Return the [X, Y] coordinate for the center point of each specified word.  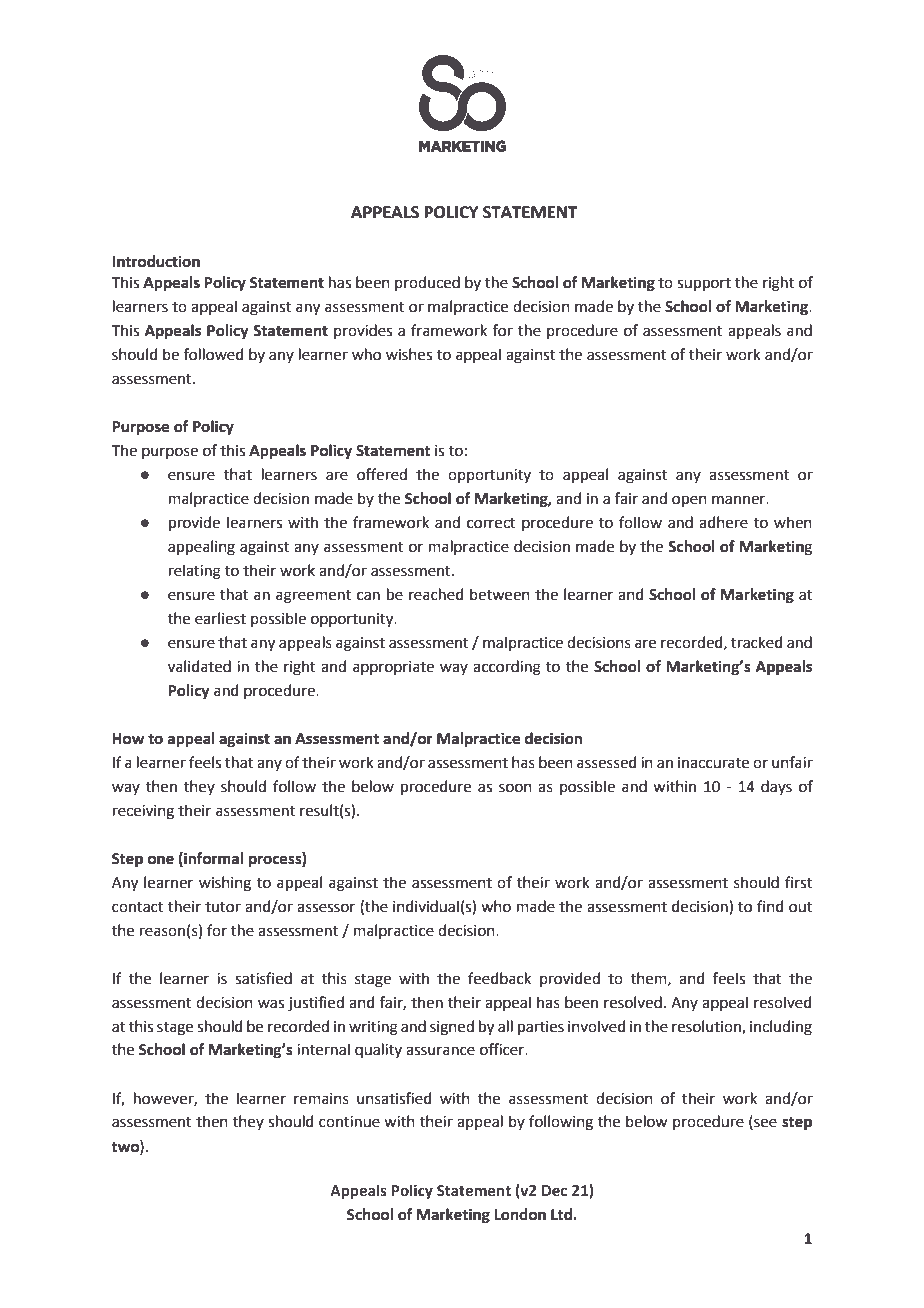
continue [349, 1122]
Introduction [156, 261]
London [520, 1214]
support [704, 284]
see [764, 1124]
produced [427, 283]
